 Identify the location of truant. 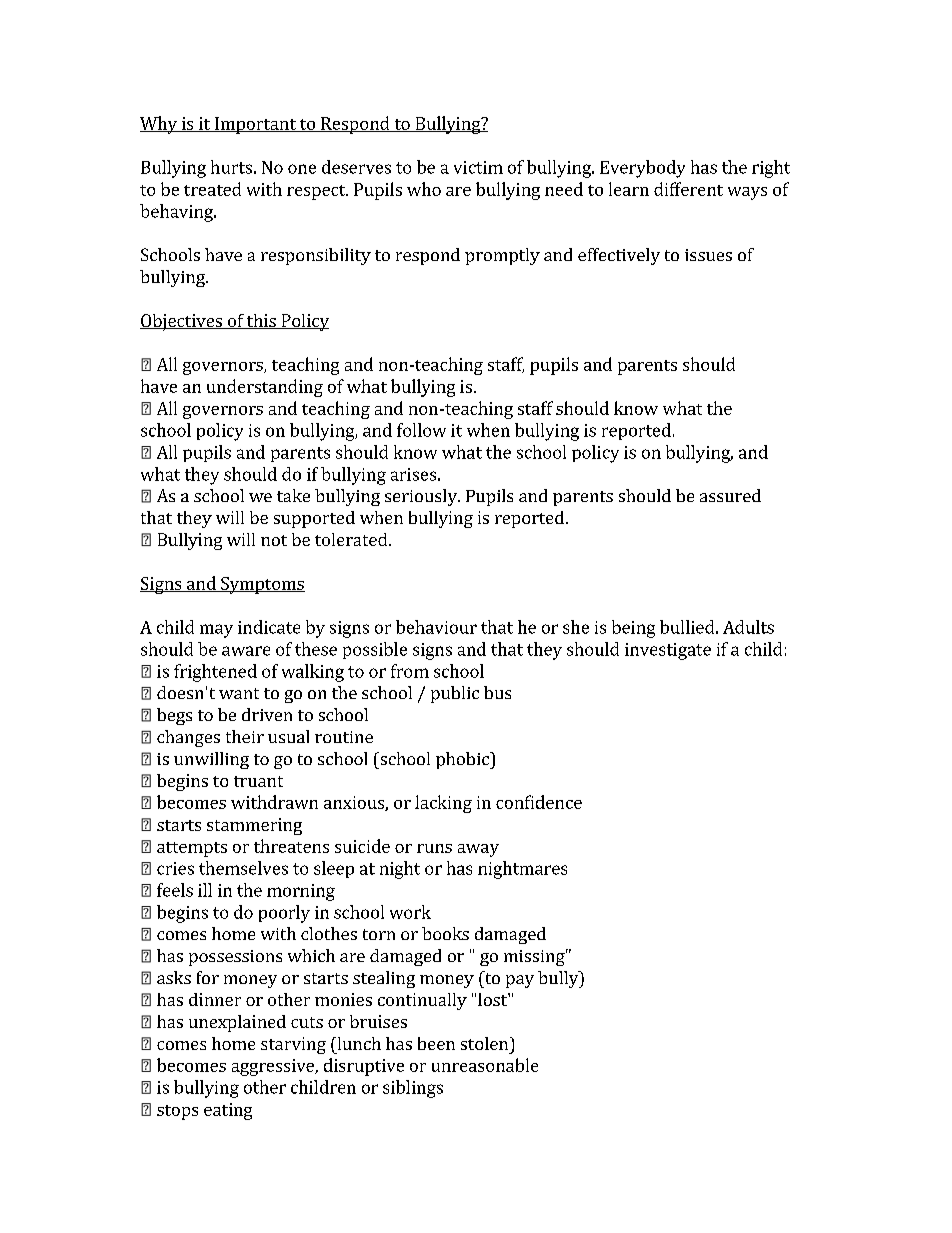
(258, 781).
